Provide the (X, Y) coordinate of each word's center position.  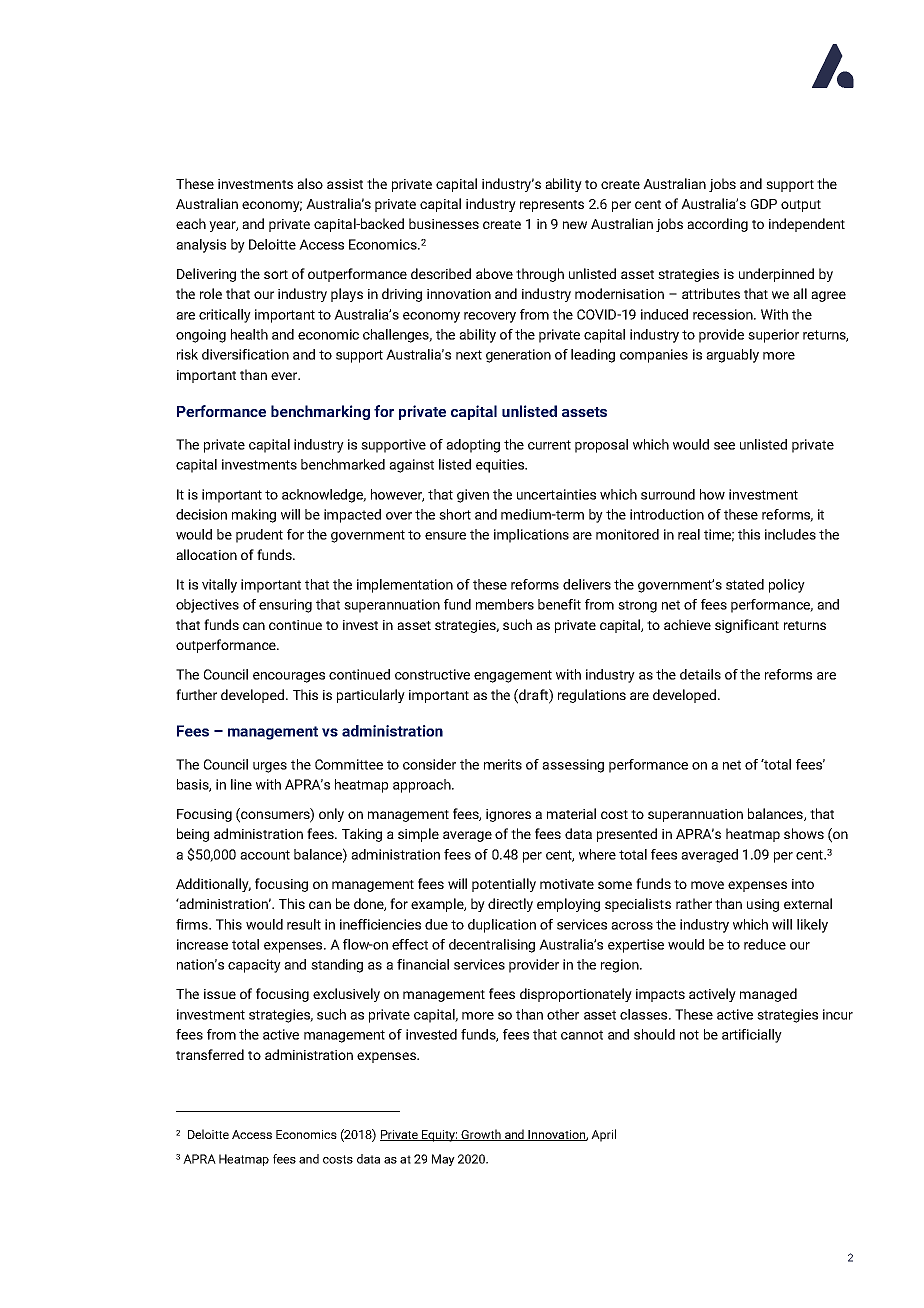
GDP (764, 204)
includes (790, 534)
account (265, 855)
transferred (210, 1054)
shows (804, 833)
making (254, 516)
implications (531, 536)
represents (552, 206)
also (310, 183)
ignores (508, 815)
